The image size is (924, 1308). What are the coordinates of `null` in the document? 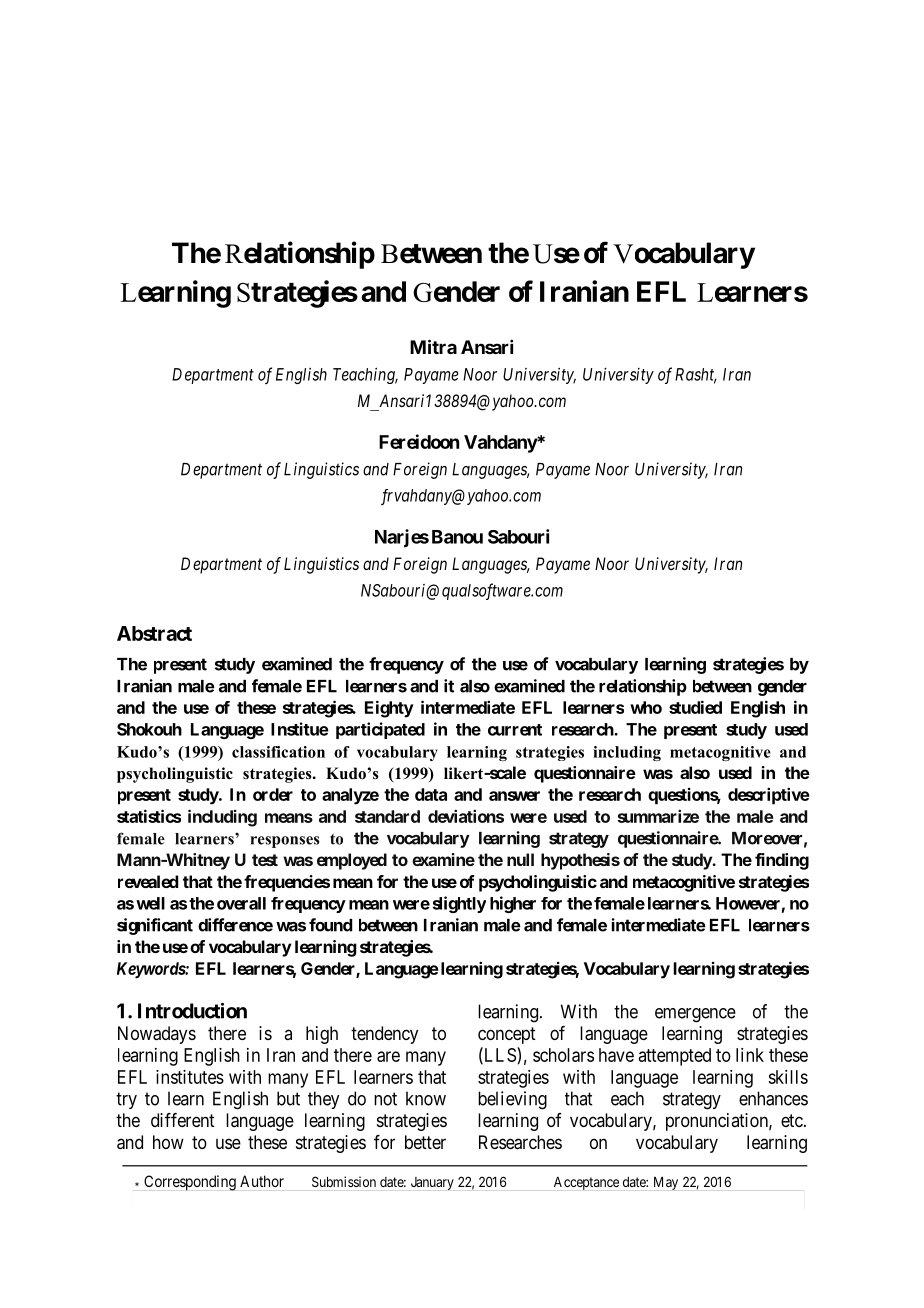 It's located at (520, 859).
